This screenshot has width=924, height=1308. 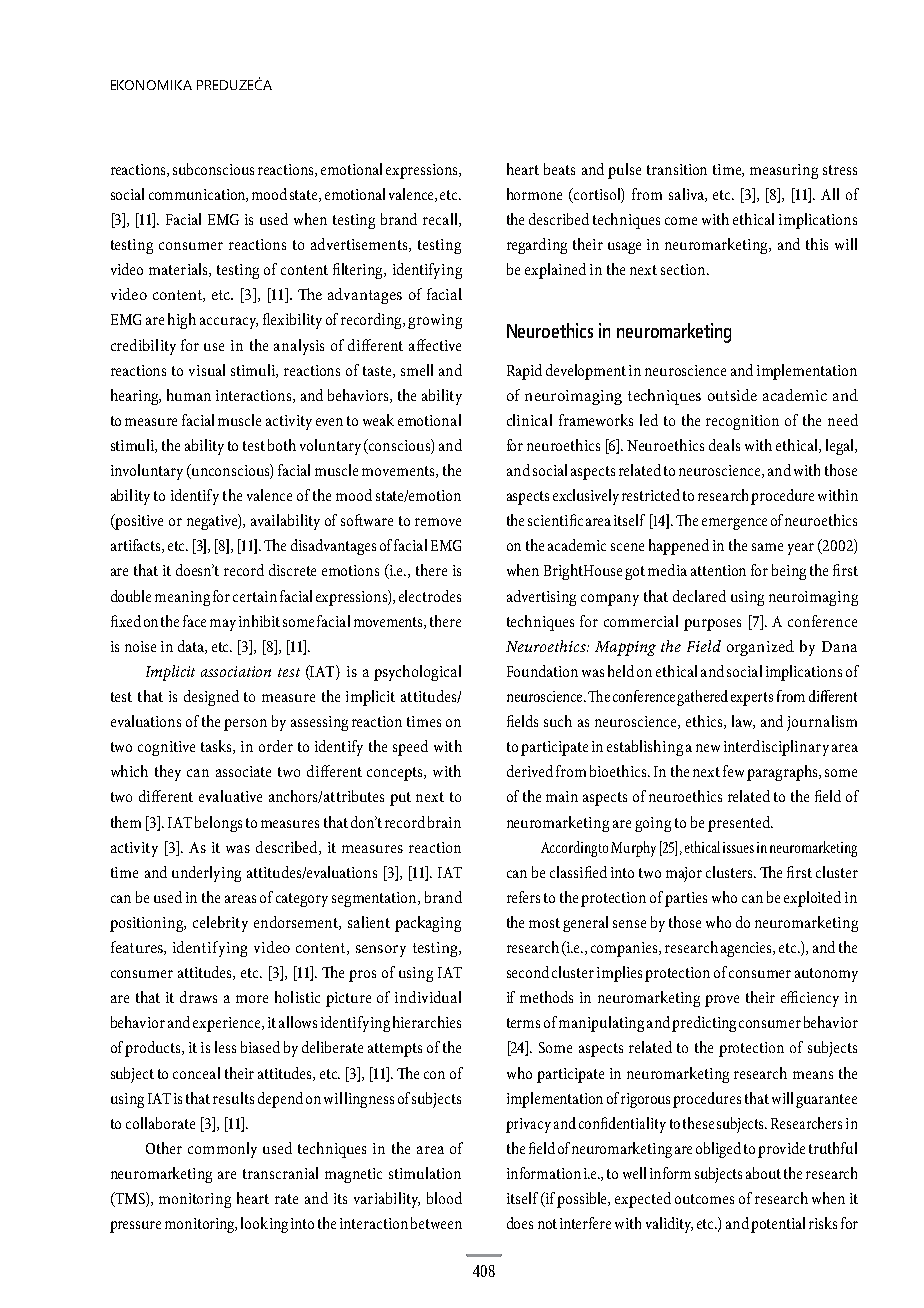 I want to click on issues, so click(x=738, y=847).
